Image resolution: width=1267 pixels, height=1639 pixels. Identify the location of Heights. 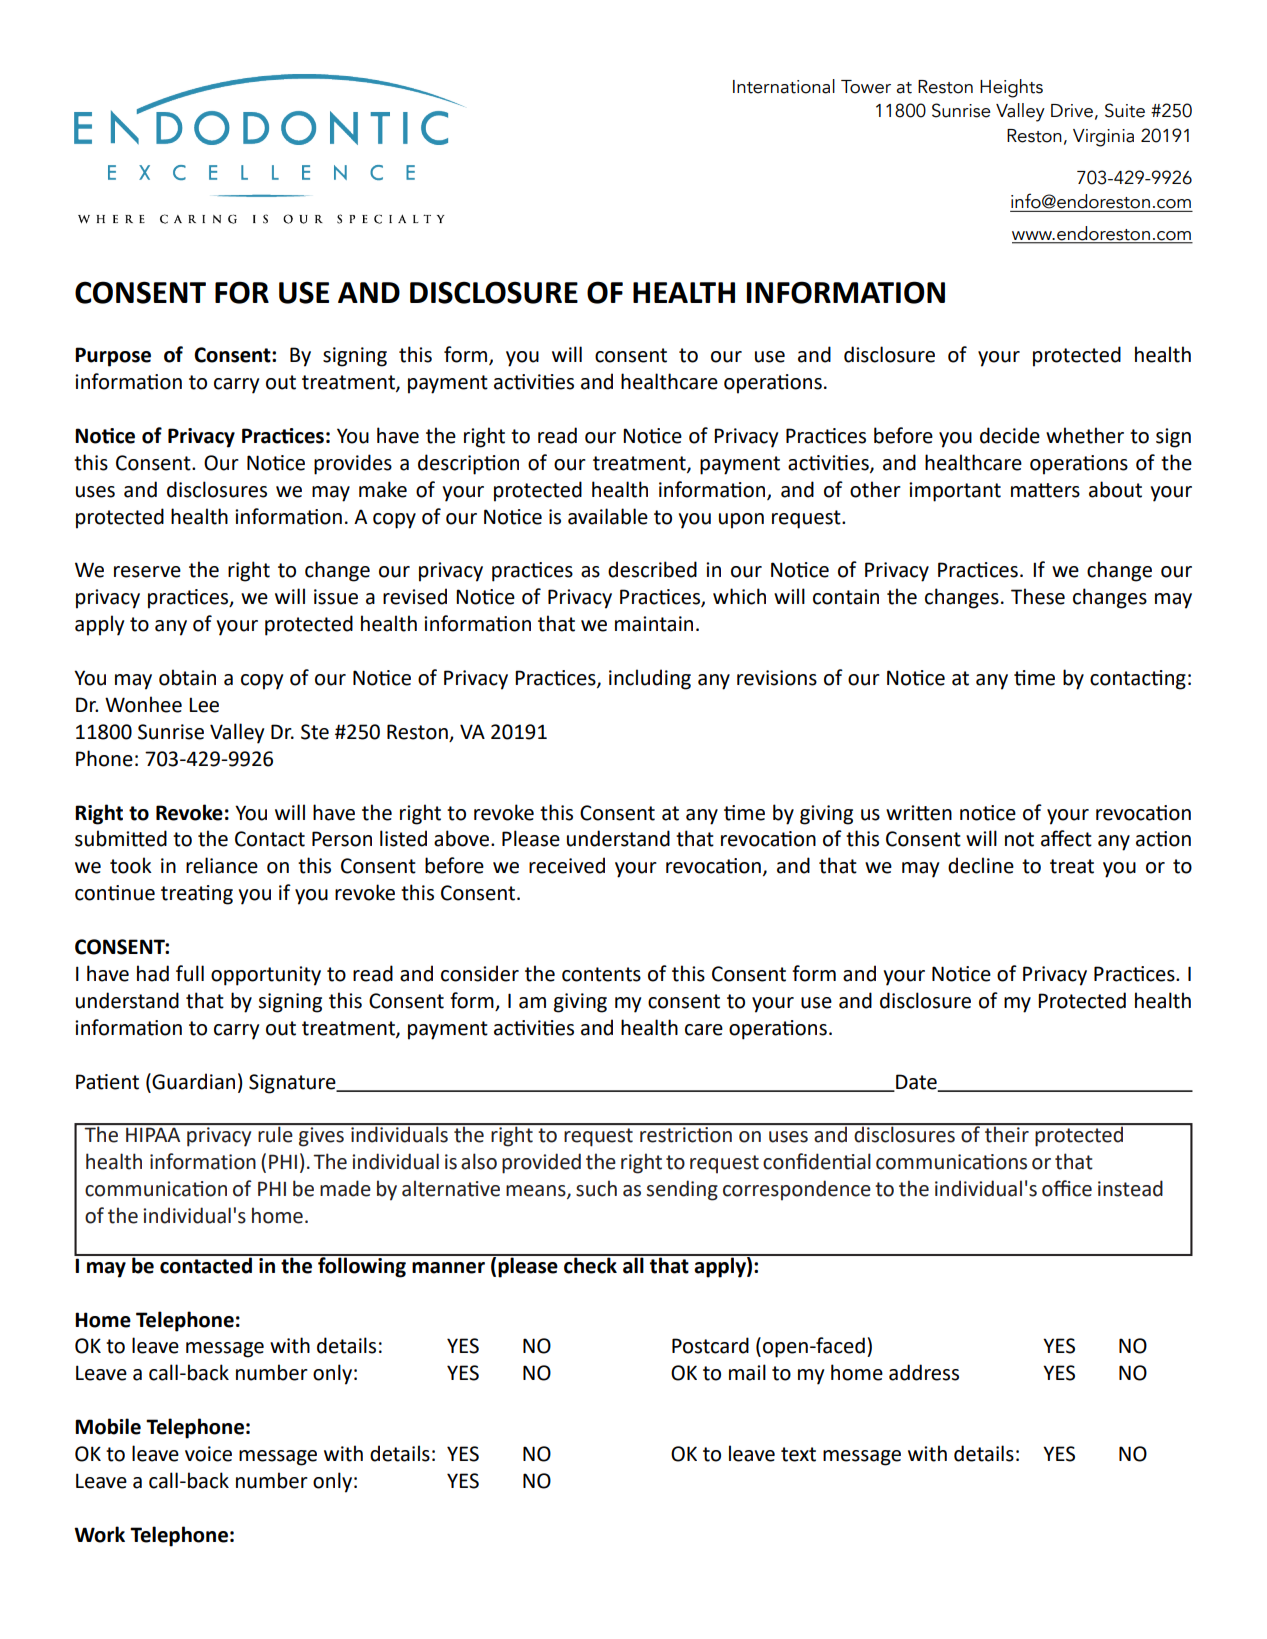
(1011, 88).
